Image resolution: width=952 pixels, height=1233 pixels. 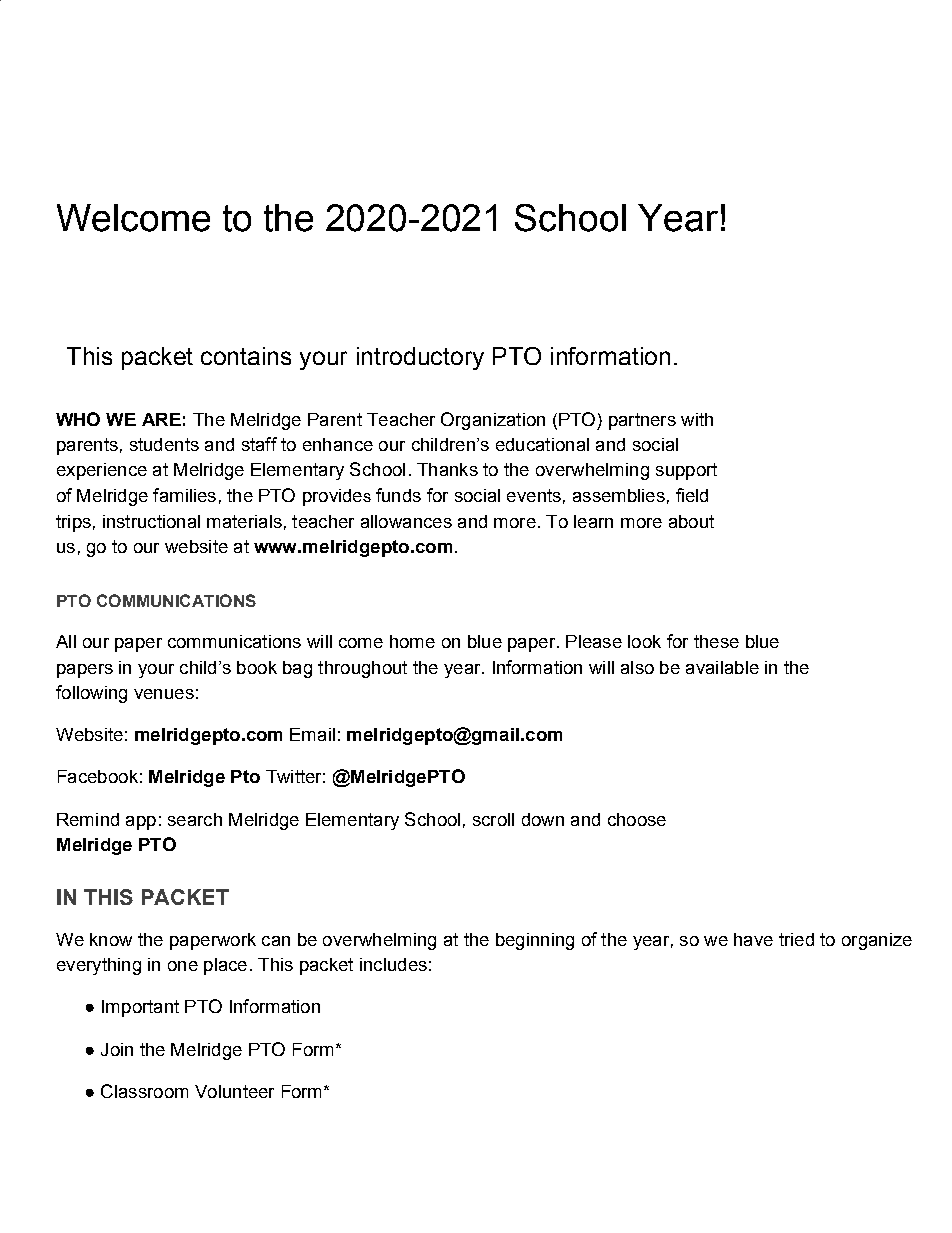 I want to click on venues, so click(x=164, y=694).
